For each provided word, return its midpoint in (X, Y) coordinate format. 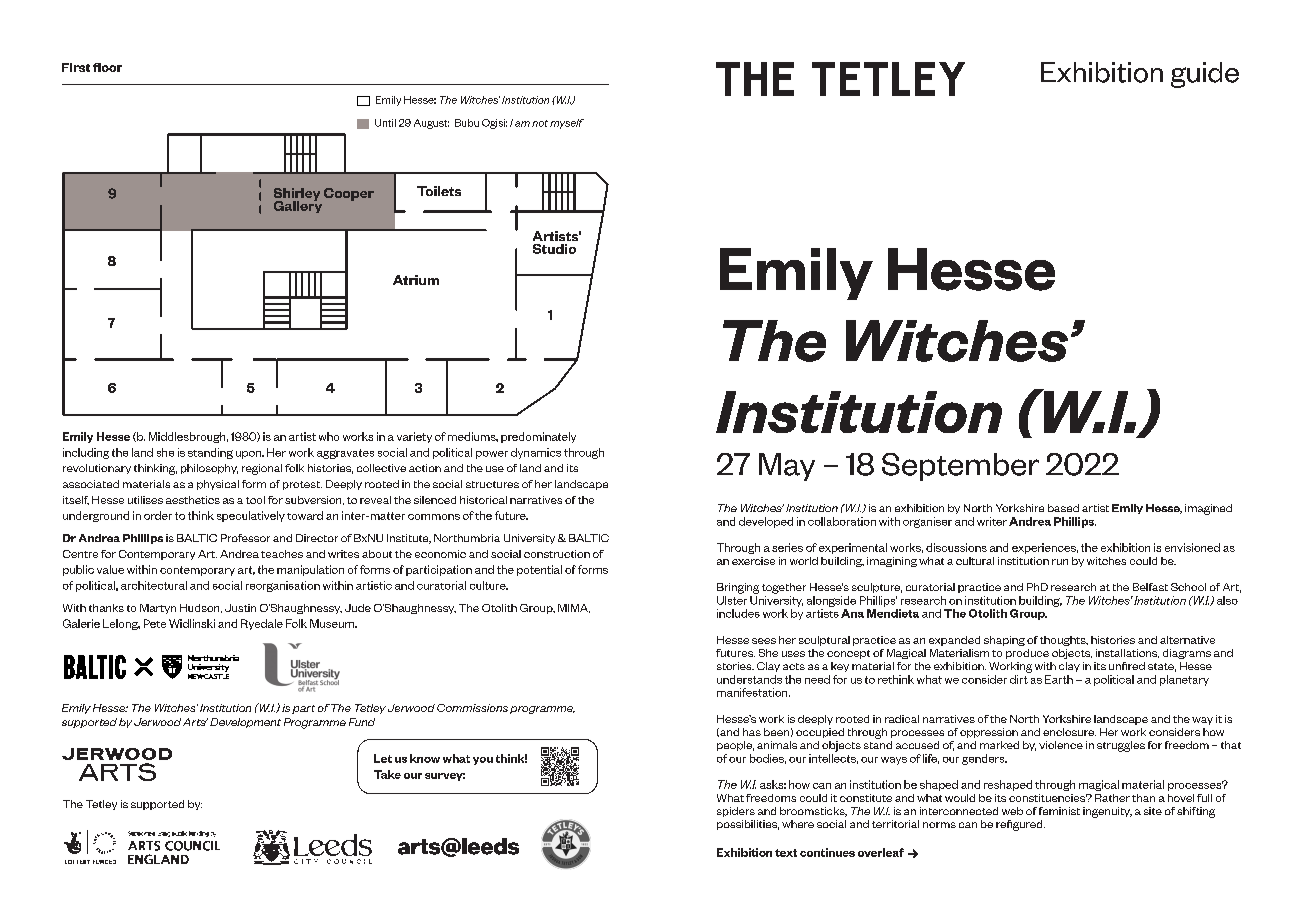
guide (1205, 75)
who (329, 436)
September (960, 467)
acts (794, 666)
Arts (195, 722)
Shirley (297, 195)
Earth (1059, 679)
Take (387, 774)
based (1063, 508)
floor (107, 67)
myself (567, 124)
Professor (245, 538)
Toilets (439, 191)
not (540, 123)
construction (557, 554)
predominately (538, 437)
